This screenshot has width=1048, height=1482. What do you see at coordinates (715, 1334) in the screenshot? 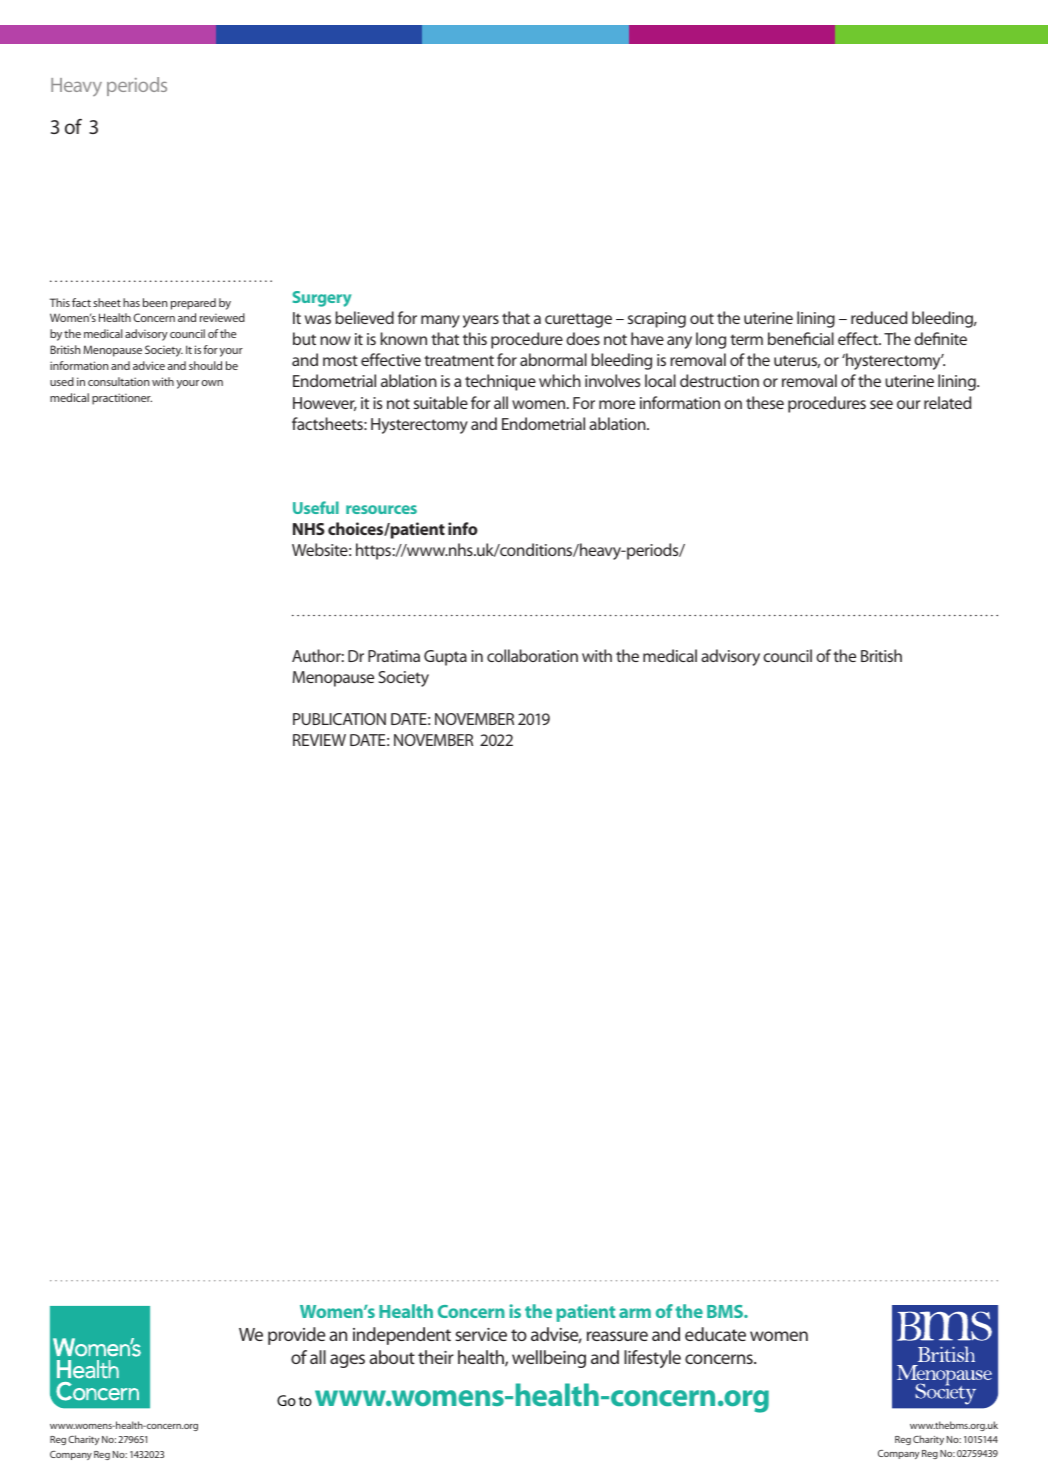
I see `educate` at bounding box center [715, 1334].
